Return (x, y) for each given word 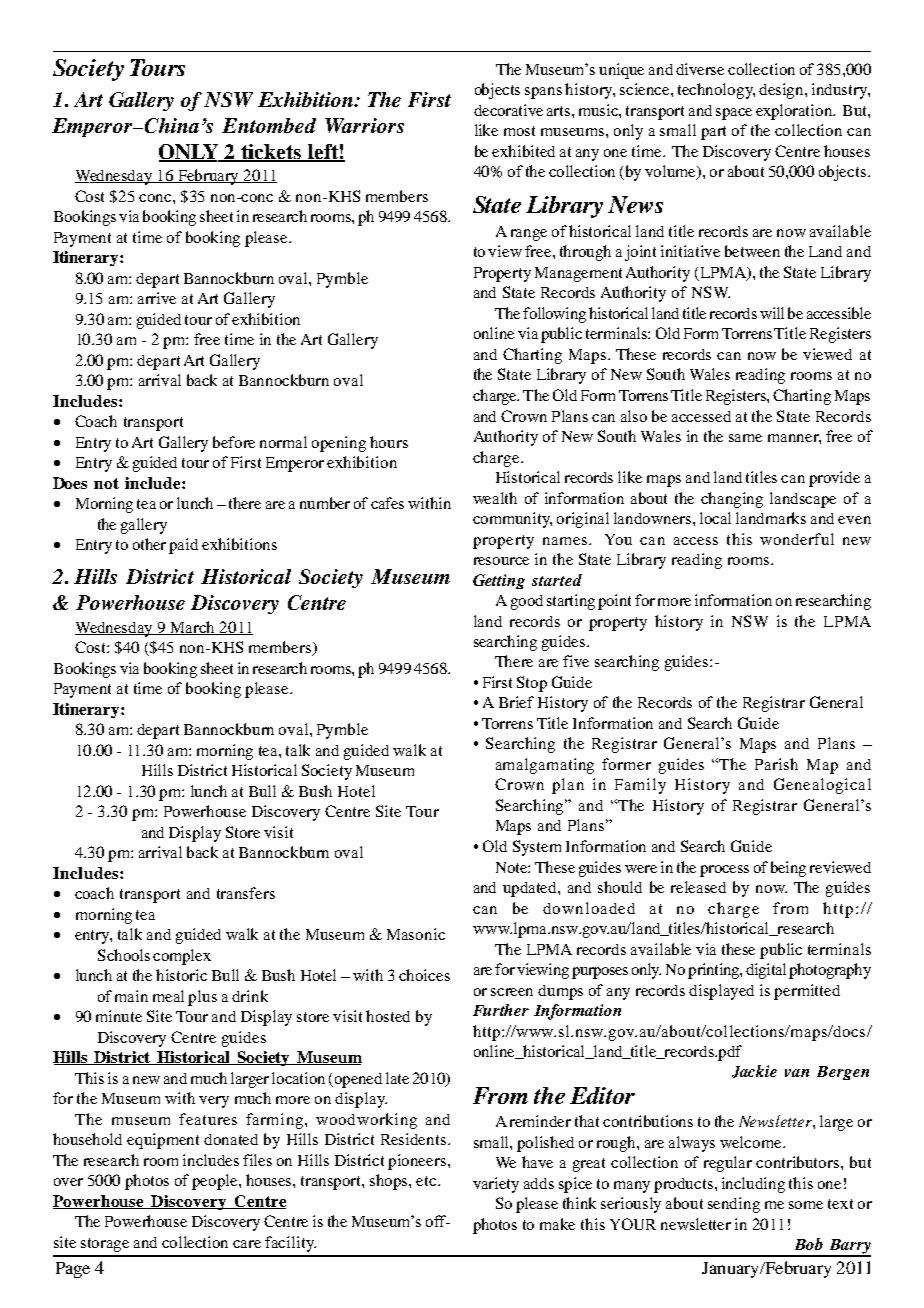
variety (496, 1185)
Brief (516, 702)
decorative (508, 110)
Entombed (269, 125)
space (734, 114)
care (247, 1244)
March (193, 628)
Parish (776, 764)
